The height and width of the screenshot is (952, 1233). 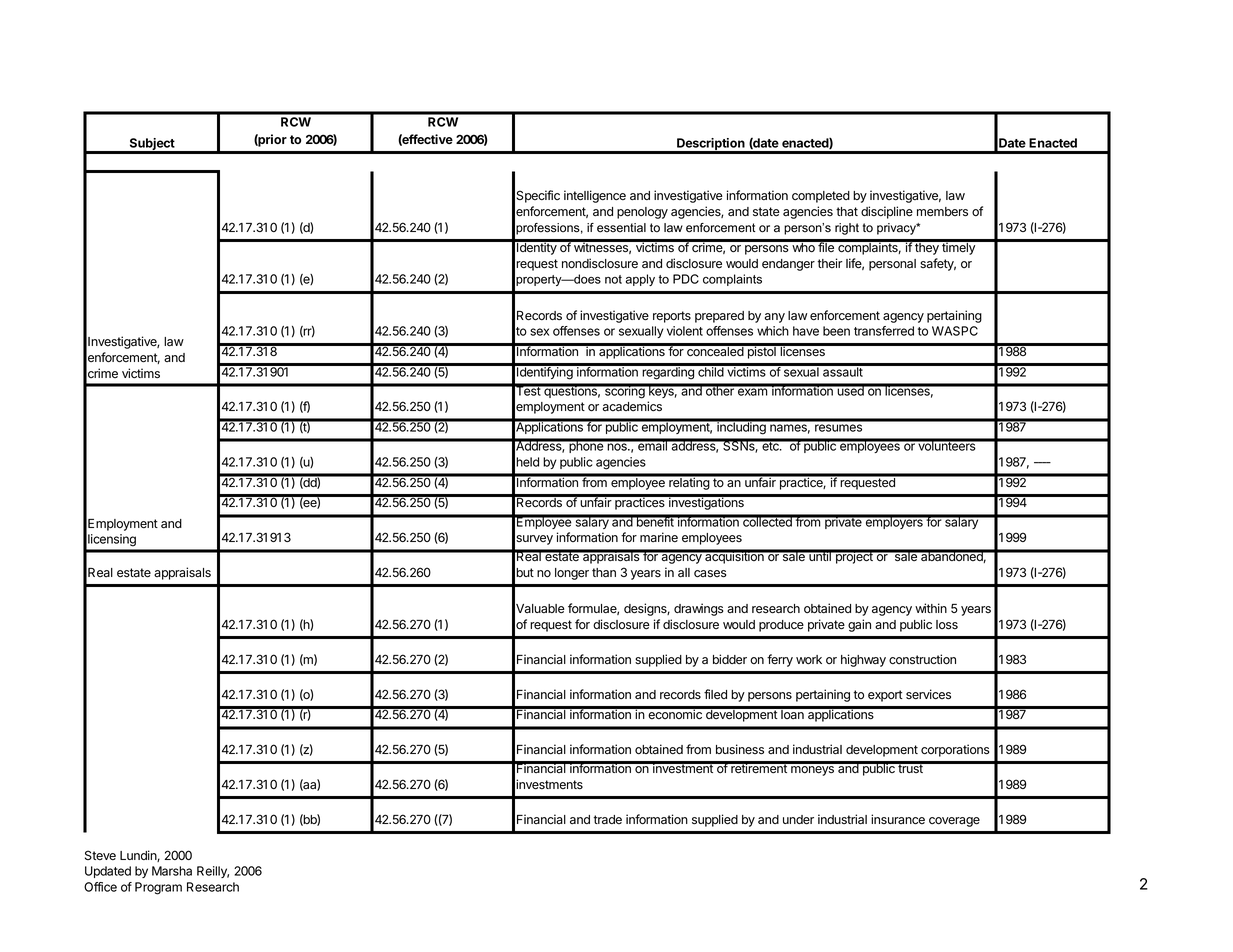 What do you see at coordinates (607, 819) in the screenshot?
I see `trade` at bounding box center [607, 819].
